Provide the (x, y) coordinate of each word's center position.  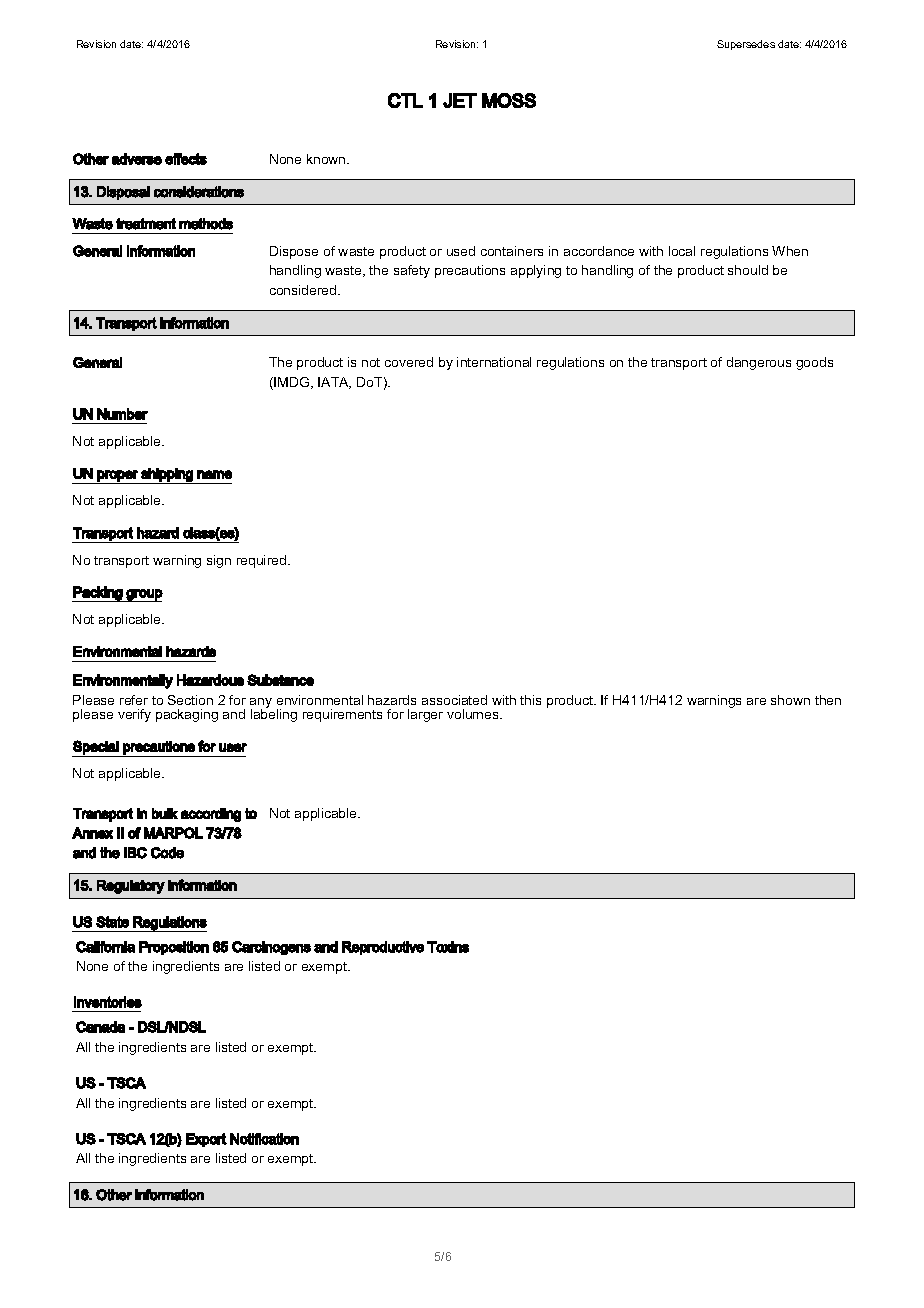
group (144, 595)
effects (186, 159)
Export (206, 1140)
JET (460, 100)
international (494, 362)
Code (167, 853)
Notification (264, 1139)
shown (790, 700)
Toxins (448, 947)
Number (122, 414)
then (828, 700)
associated (454, 700)
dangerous (759, 363)
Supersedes (746, 45)
